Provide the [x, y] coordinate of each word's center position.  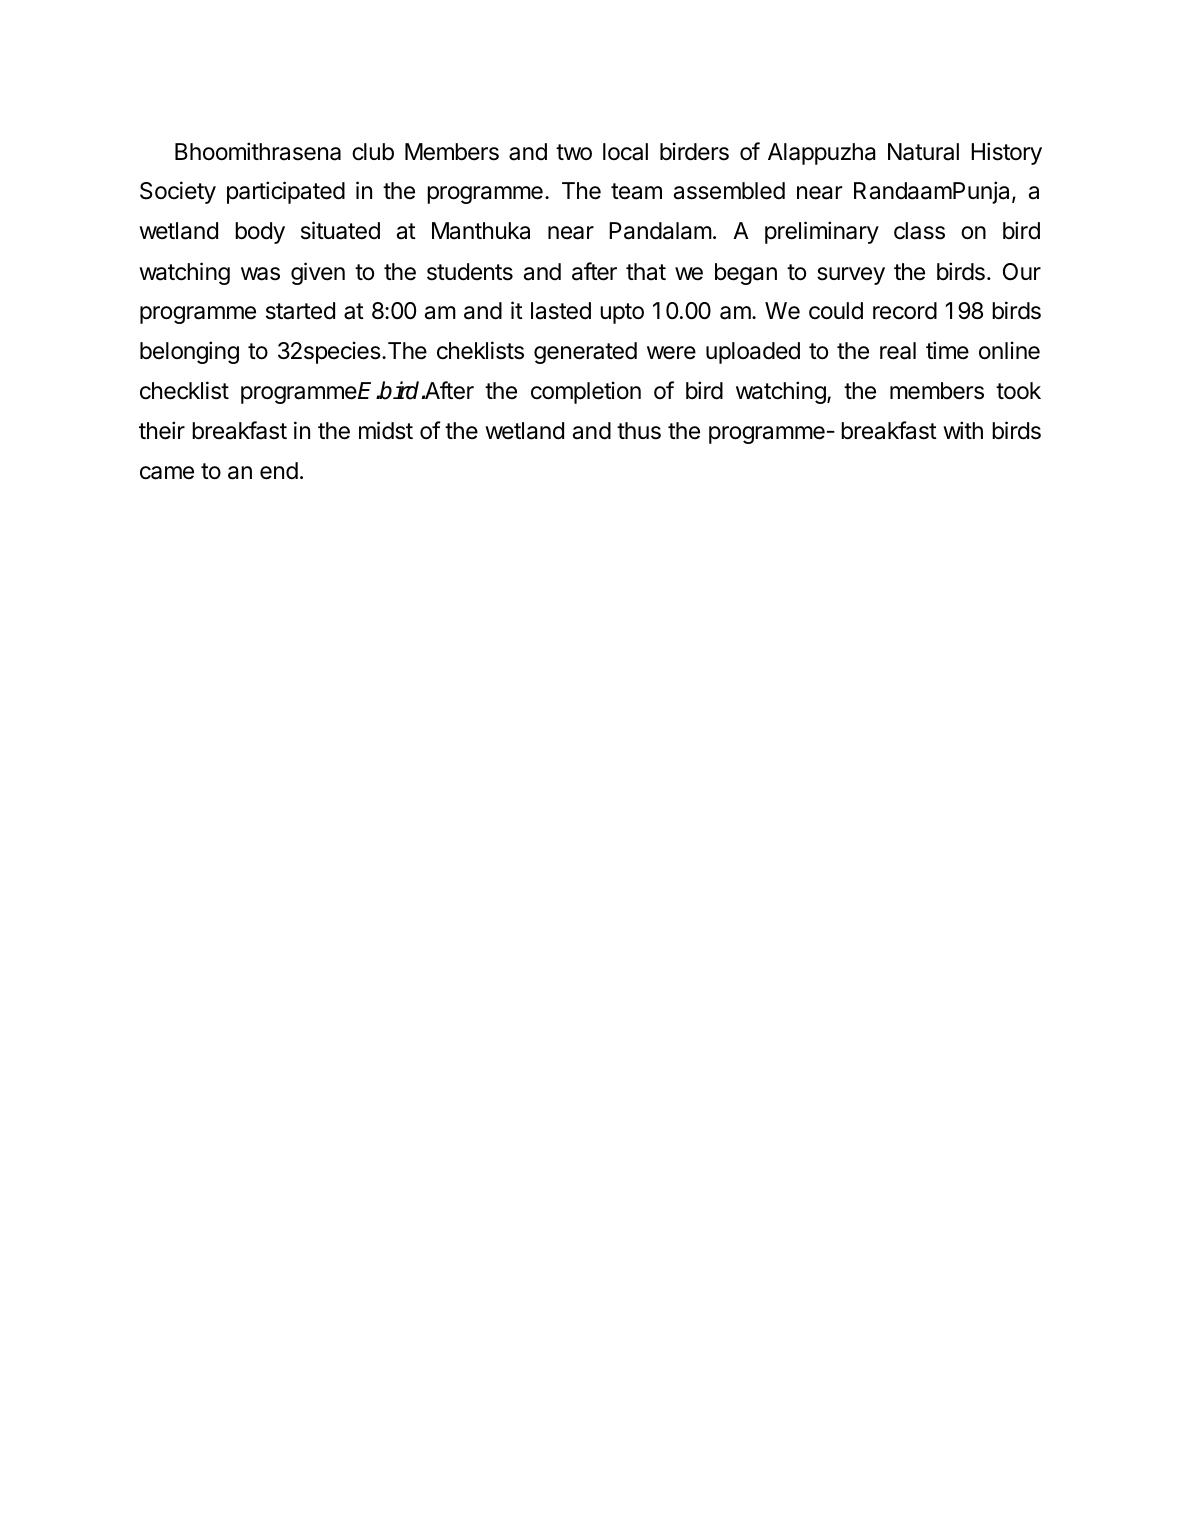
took [1018, 390]
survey [851, 276]
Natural [923, 152]
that [646, 272]
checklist [184, 390]
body [260, 233]
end [279, 471]
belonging [189, 352]
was [260, 274]
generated [585, 353]
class [919, 231]
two [574, 152]
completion [586, 392]
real [898, 351]
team [636, 191]
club [373, 152]
